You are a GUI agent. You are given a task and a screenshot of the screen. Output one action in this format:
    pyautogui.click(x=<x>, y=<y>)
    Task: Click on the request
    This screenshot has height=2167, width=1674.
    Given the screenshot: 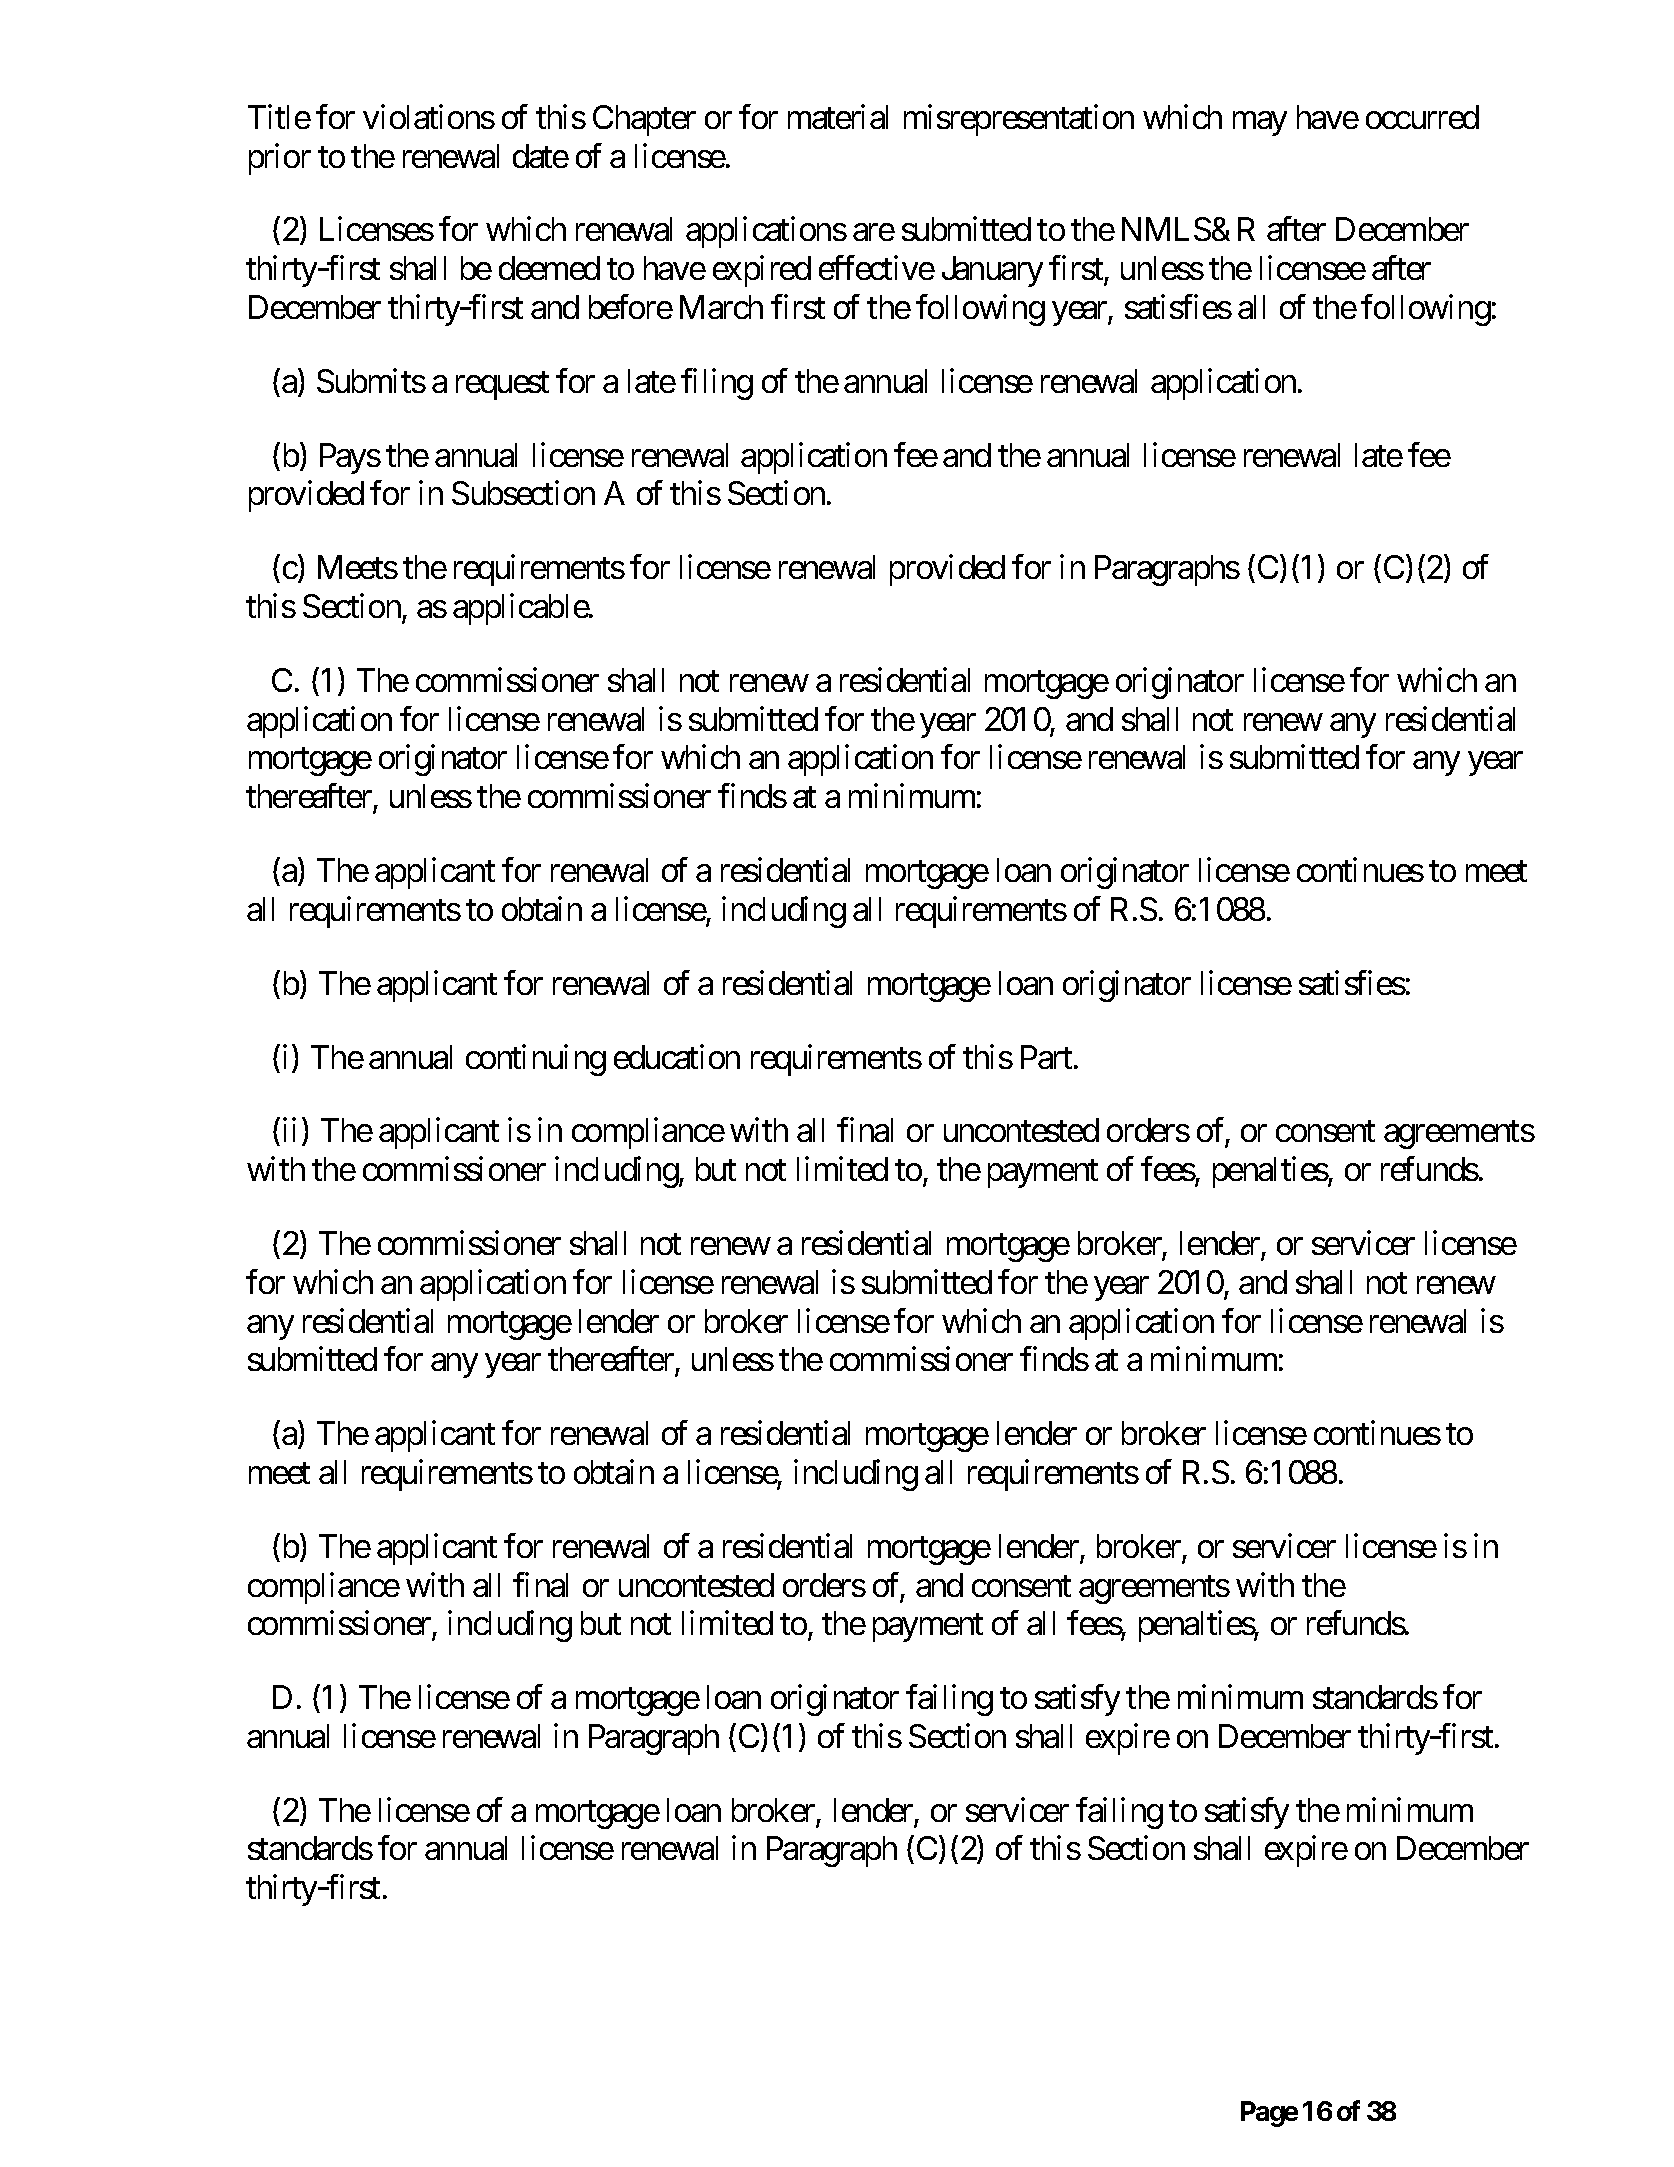 What is the action you would take?
    pyautogui.click(x=502, y=386)
